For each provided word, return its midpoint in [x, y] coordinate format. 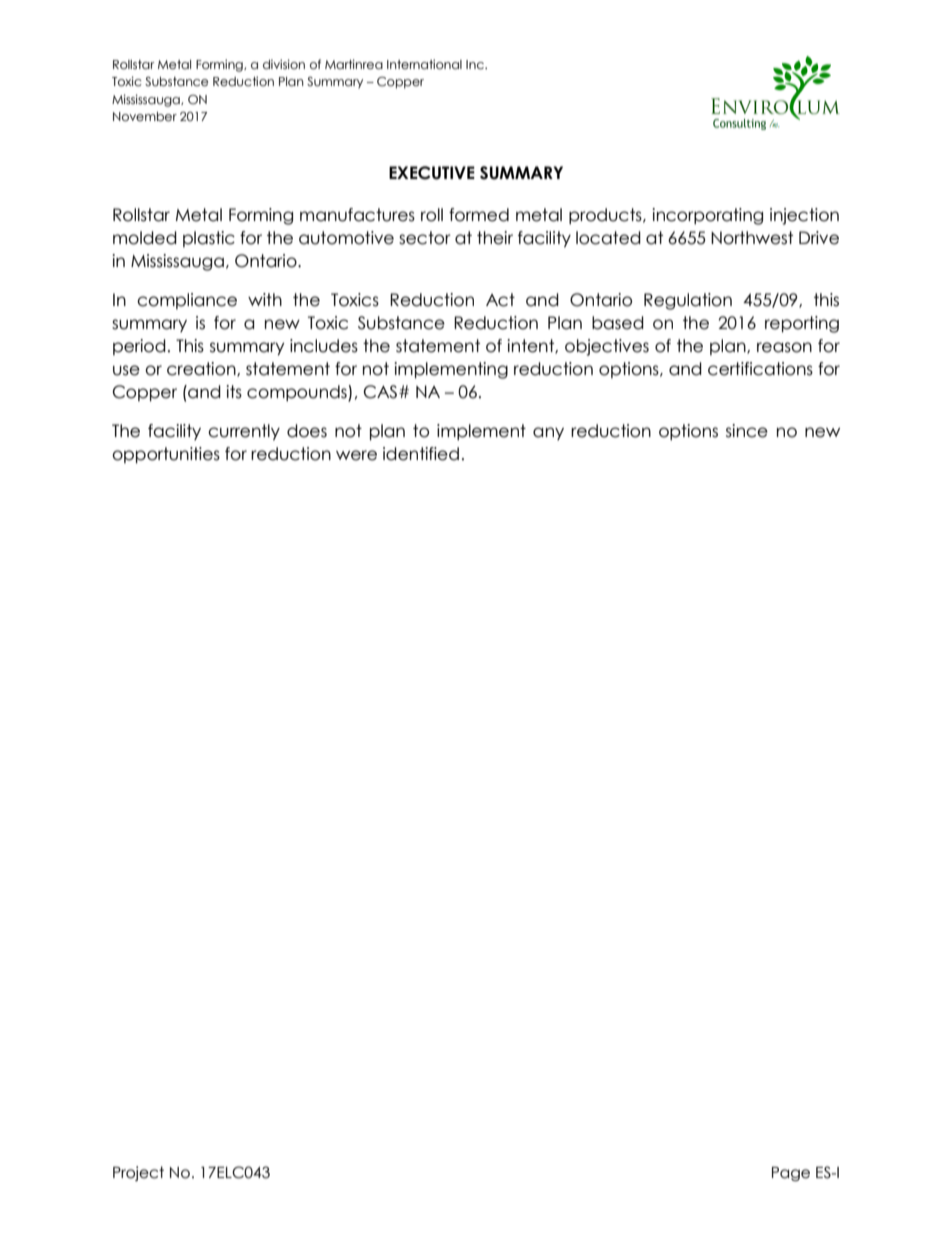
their [495, 238]
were [356, 455]
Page [791, 1174]
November [145, 117]
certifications [760, 369]
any [548, 433]
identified [421, 454]
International [424, 64]
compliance [187, 301]
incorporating [707, 216]
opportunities [166, 455]
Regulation [688, 301]
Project [138, 1173]
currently [244, 432]
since [747, 431]
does [307, 431]
